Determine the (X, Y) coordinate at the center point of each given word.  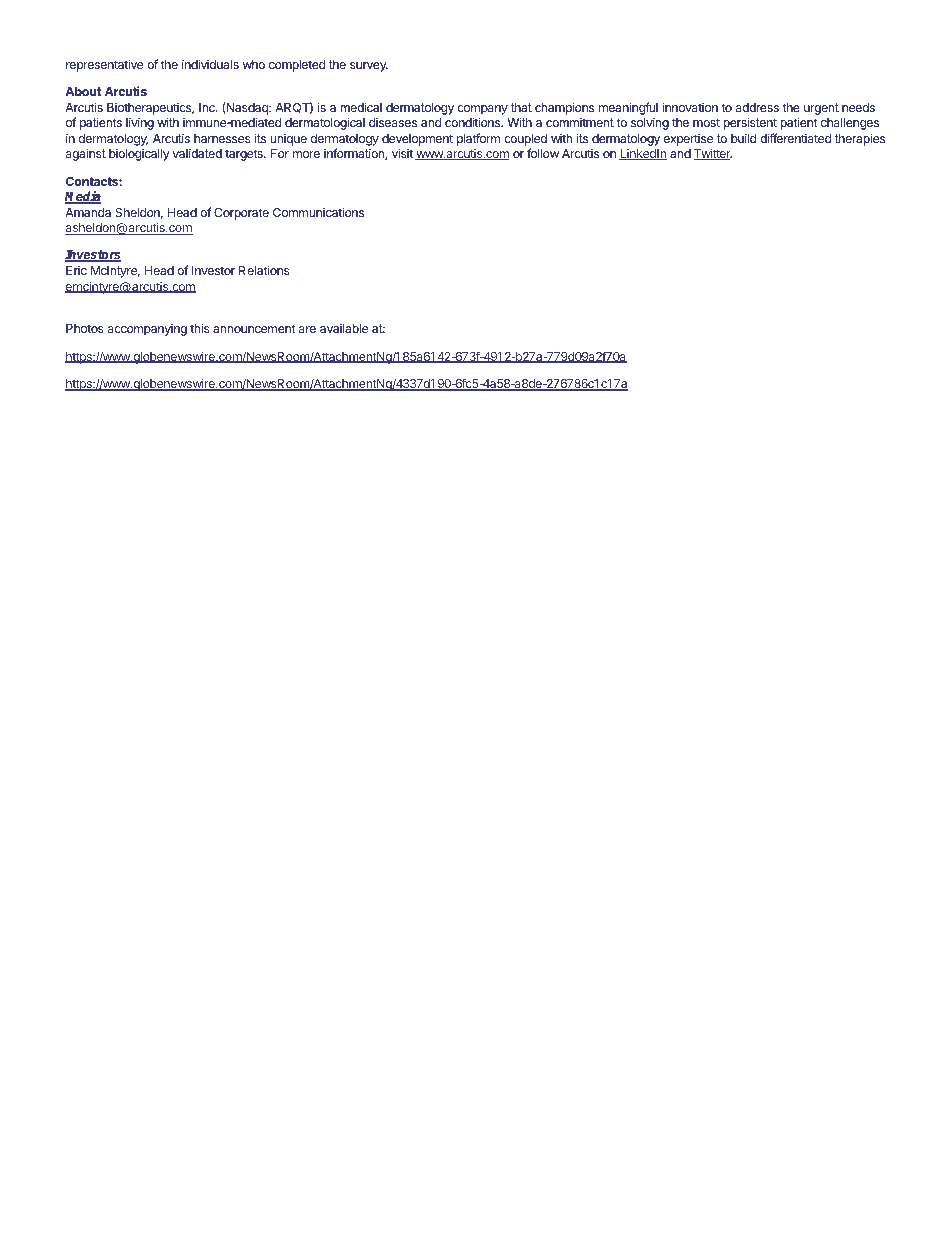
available (344, 328)
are (307, 329)
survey (369, 67)
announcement (254, 328)
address (757, 107)
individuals (210, 64)
